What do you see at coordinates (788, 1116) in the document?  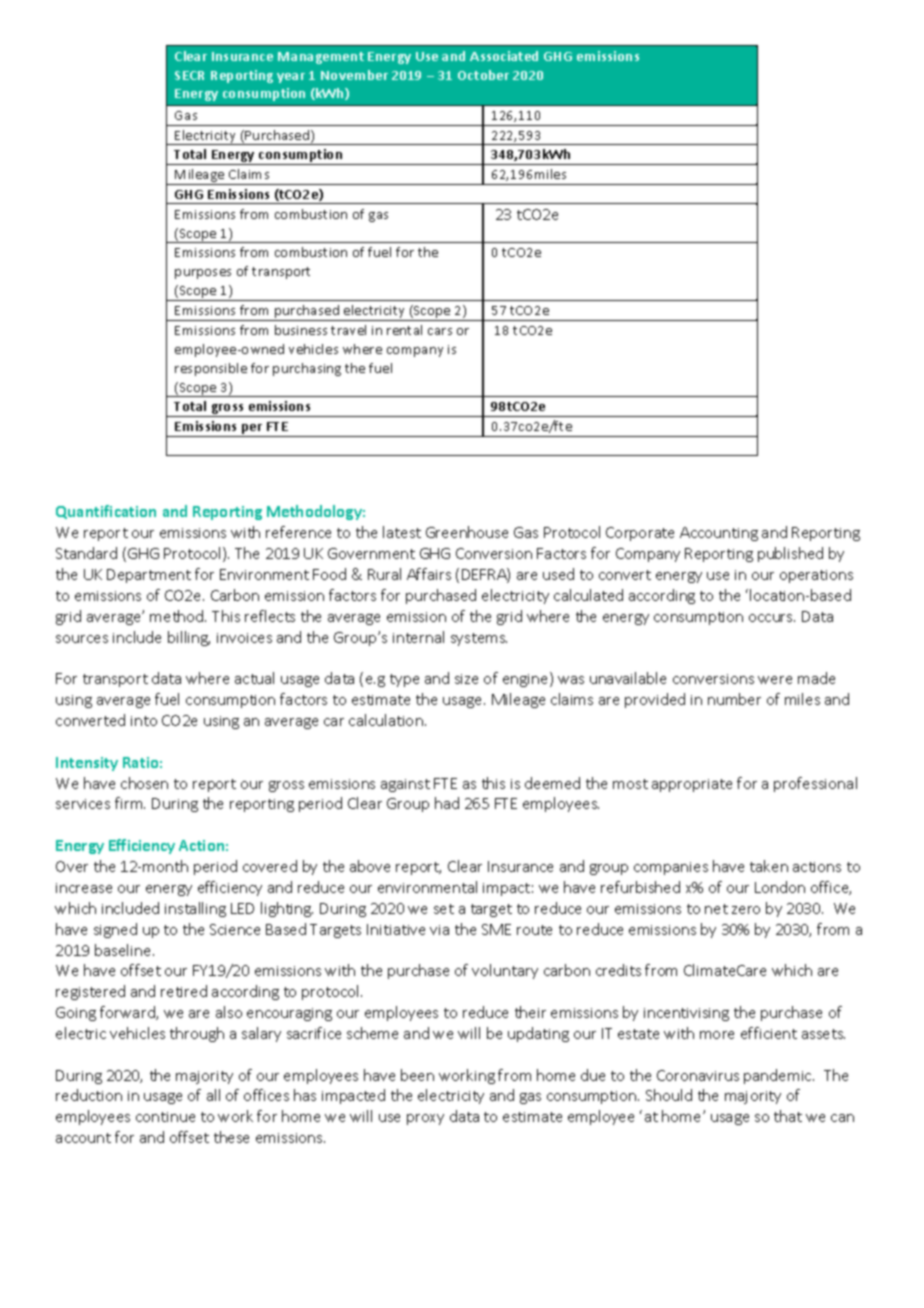 I see `that` at bounding box center [788, 1116].
